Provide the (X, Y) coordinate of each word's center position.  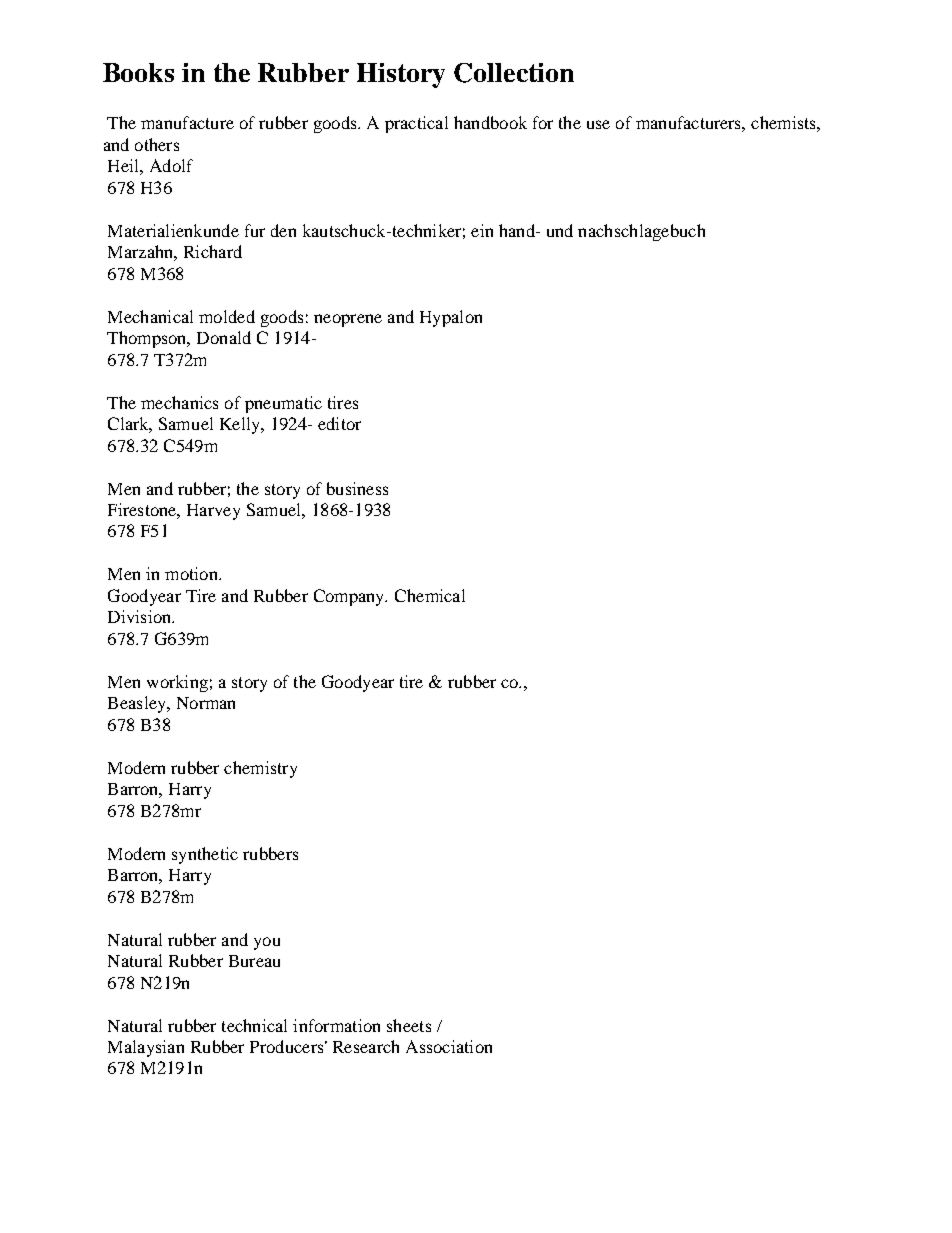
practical (416, 124)
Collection (514, 73)
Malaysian (146, 1048)
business (357, 488)
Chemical (430, 595)
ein (482, 230)
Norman (206, 703)
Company (350, 597)
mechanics (179, 402)
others (157, 144)
